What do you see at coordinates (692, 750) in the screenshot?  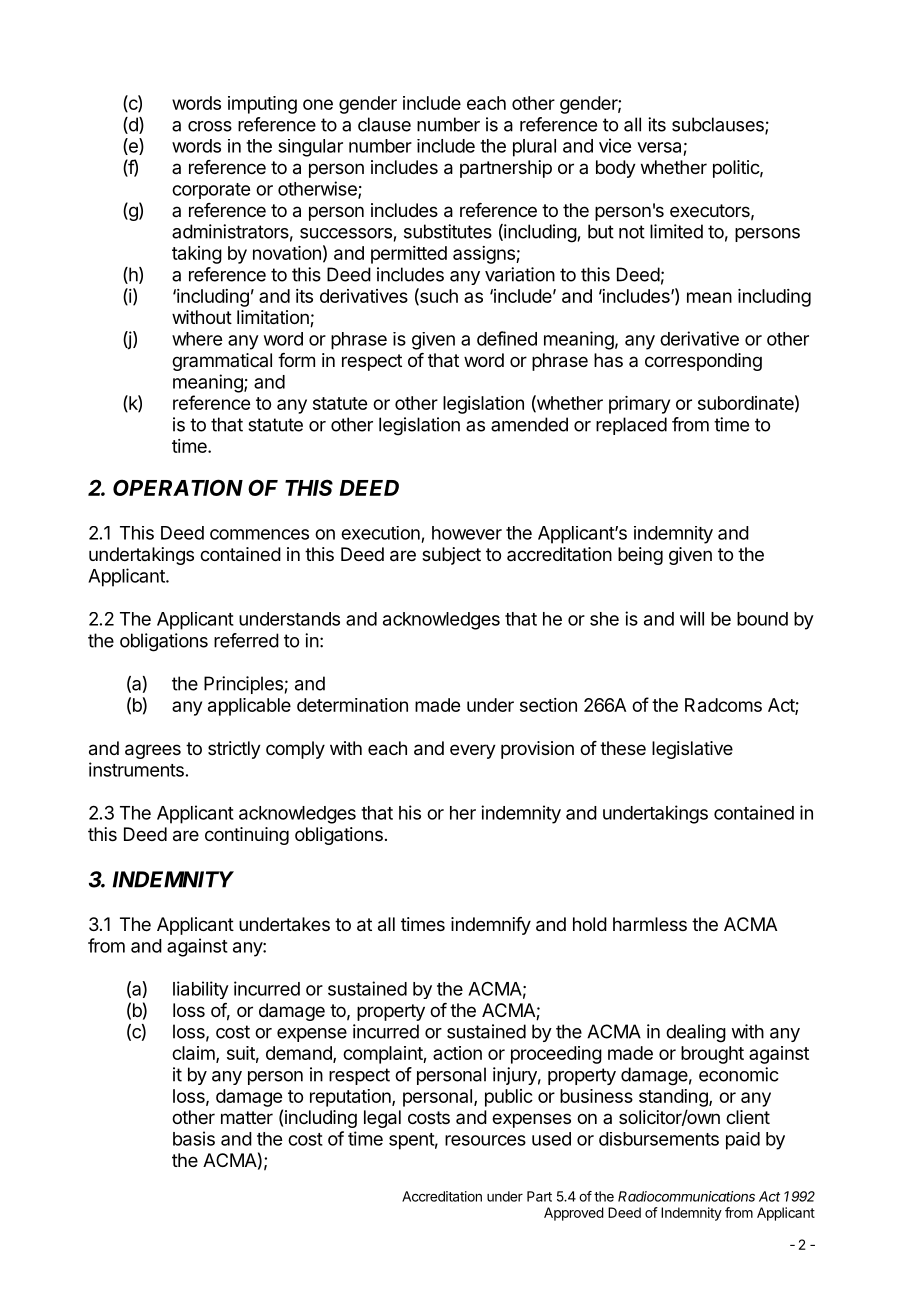 I see `legislative` at bounding box center [692, 750].
